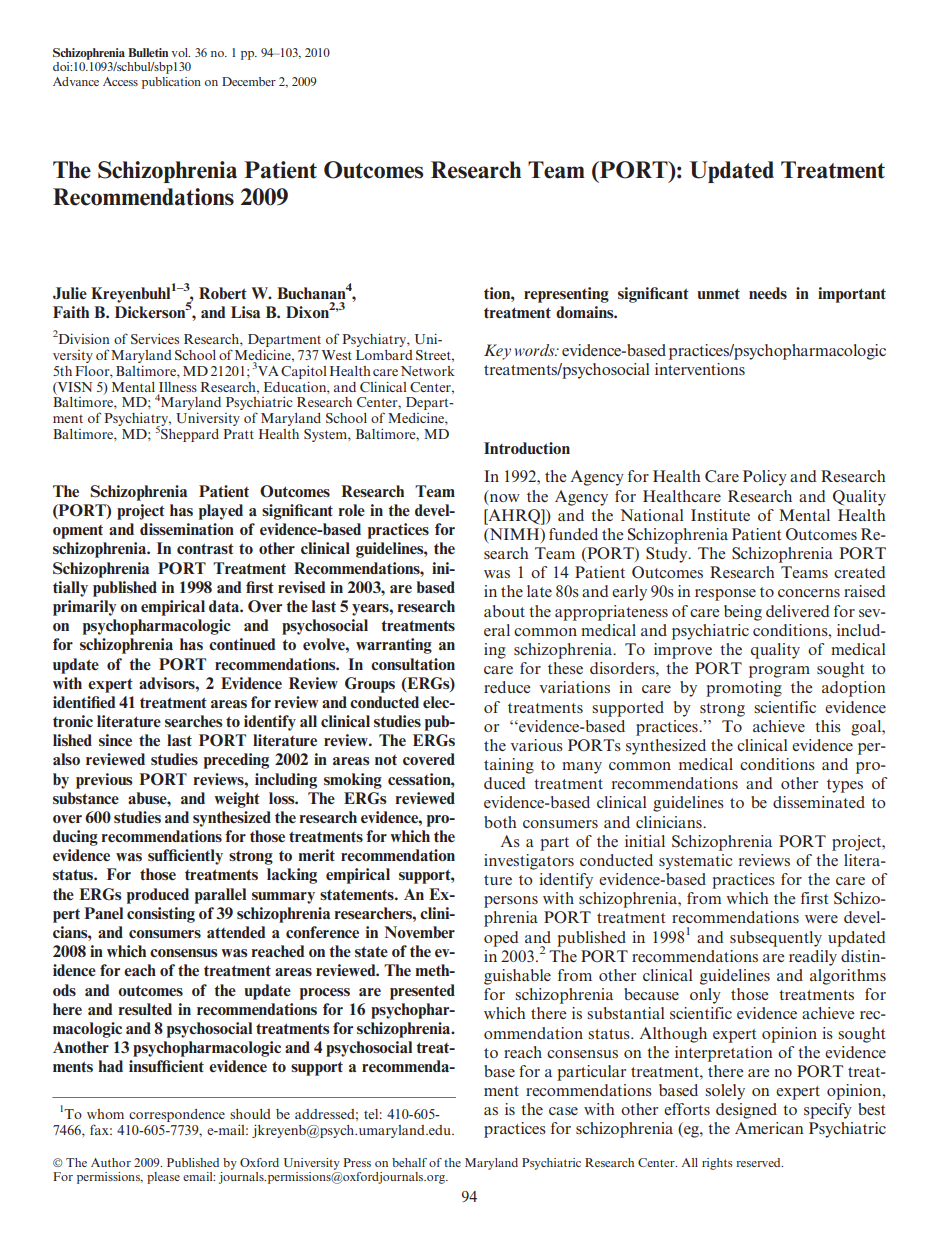 Image resolution: width=952 pixels, height=1256 pixels. Describe the element at coordinates (821, 919) in the image. I see `were` at that location.
